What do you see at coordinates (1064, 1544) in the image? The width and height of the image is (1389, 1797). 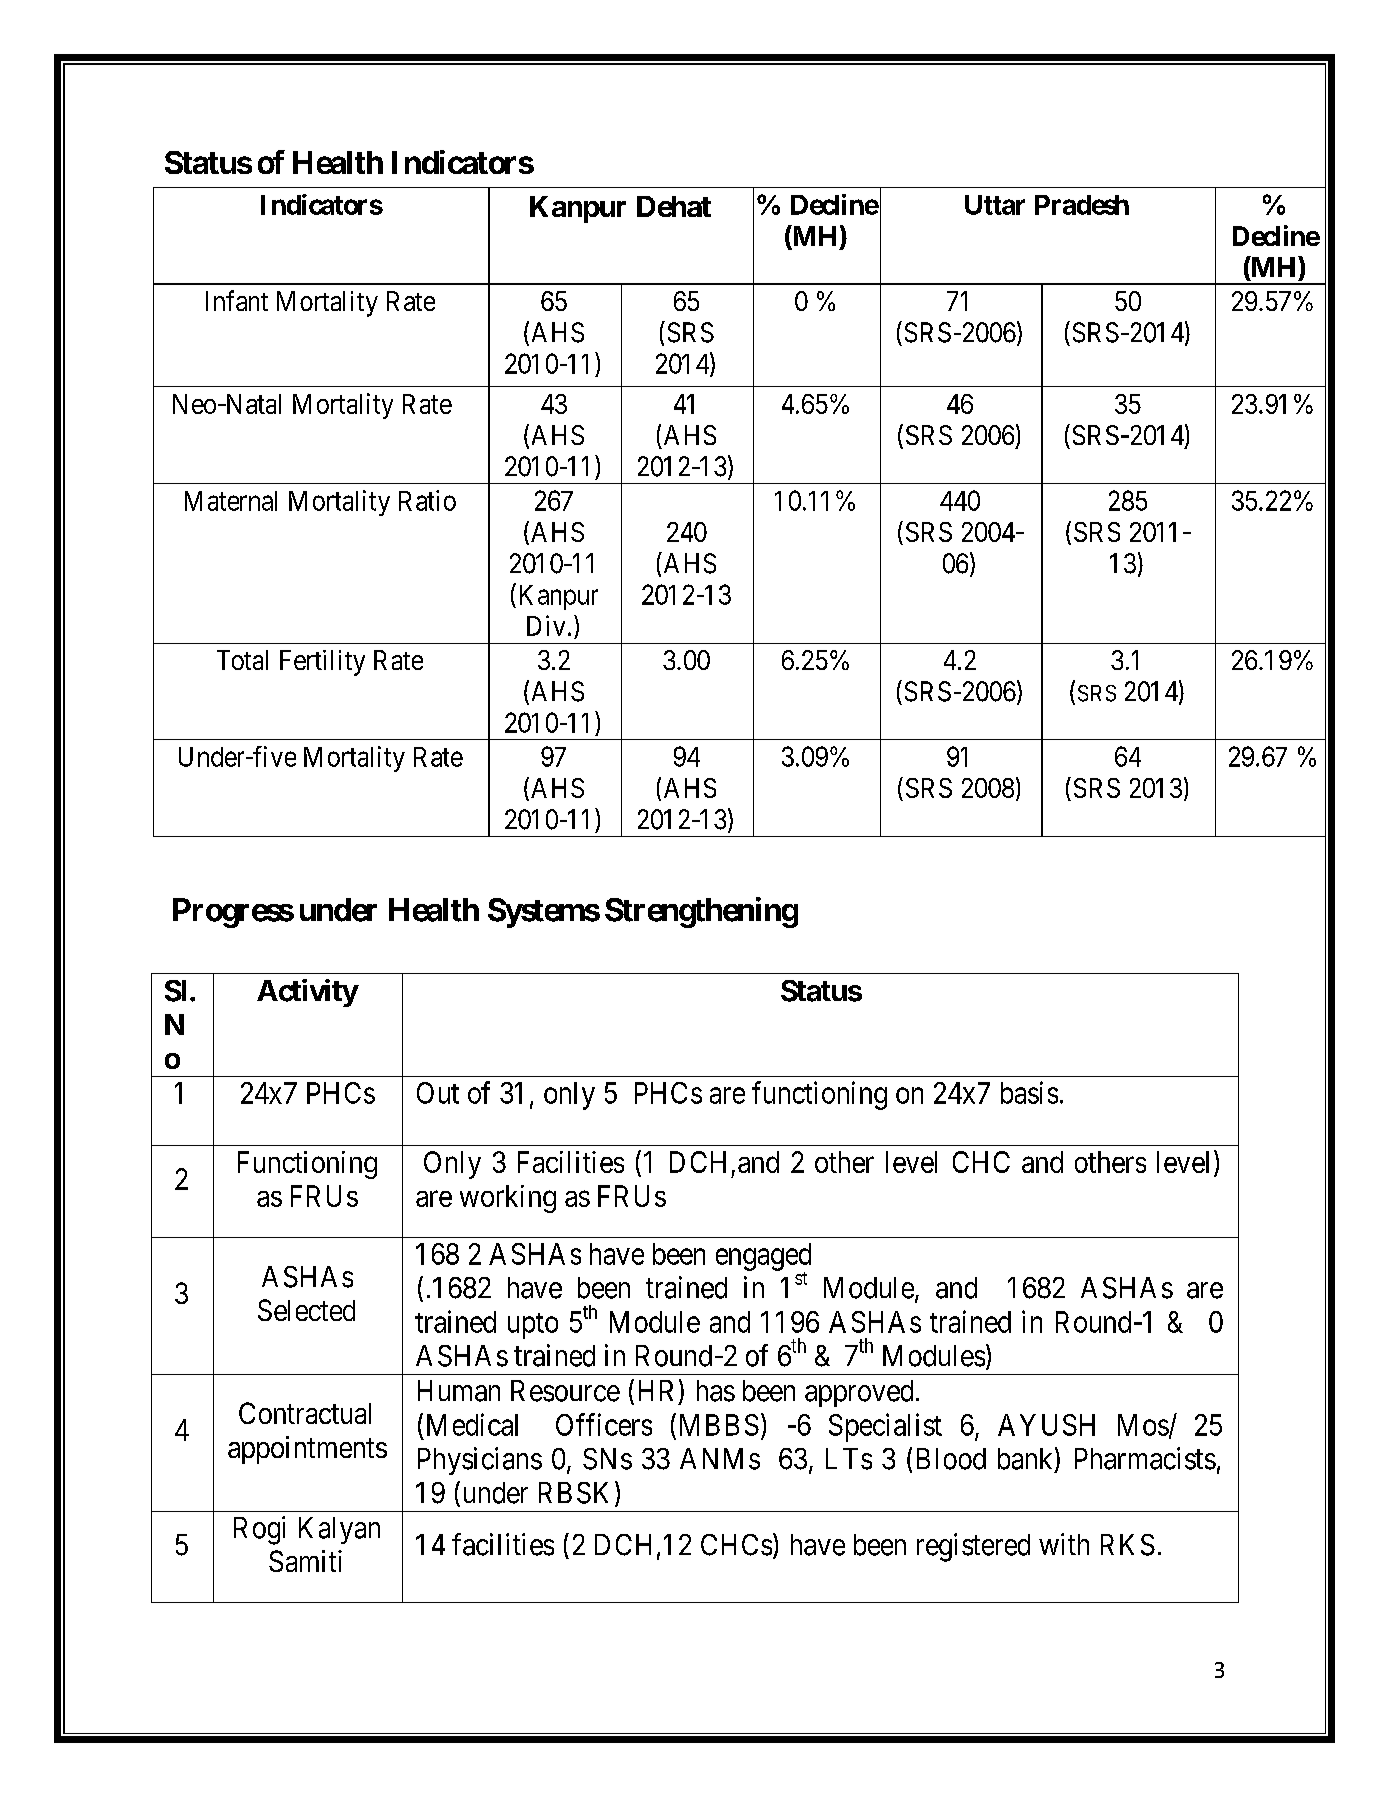 I see `with` at bounding box center [1064, 1544].
